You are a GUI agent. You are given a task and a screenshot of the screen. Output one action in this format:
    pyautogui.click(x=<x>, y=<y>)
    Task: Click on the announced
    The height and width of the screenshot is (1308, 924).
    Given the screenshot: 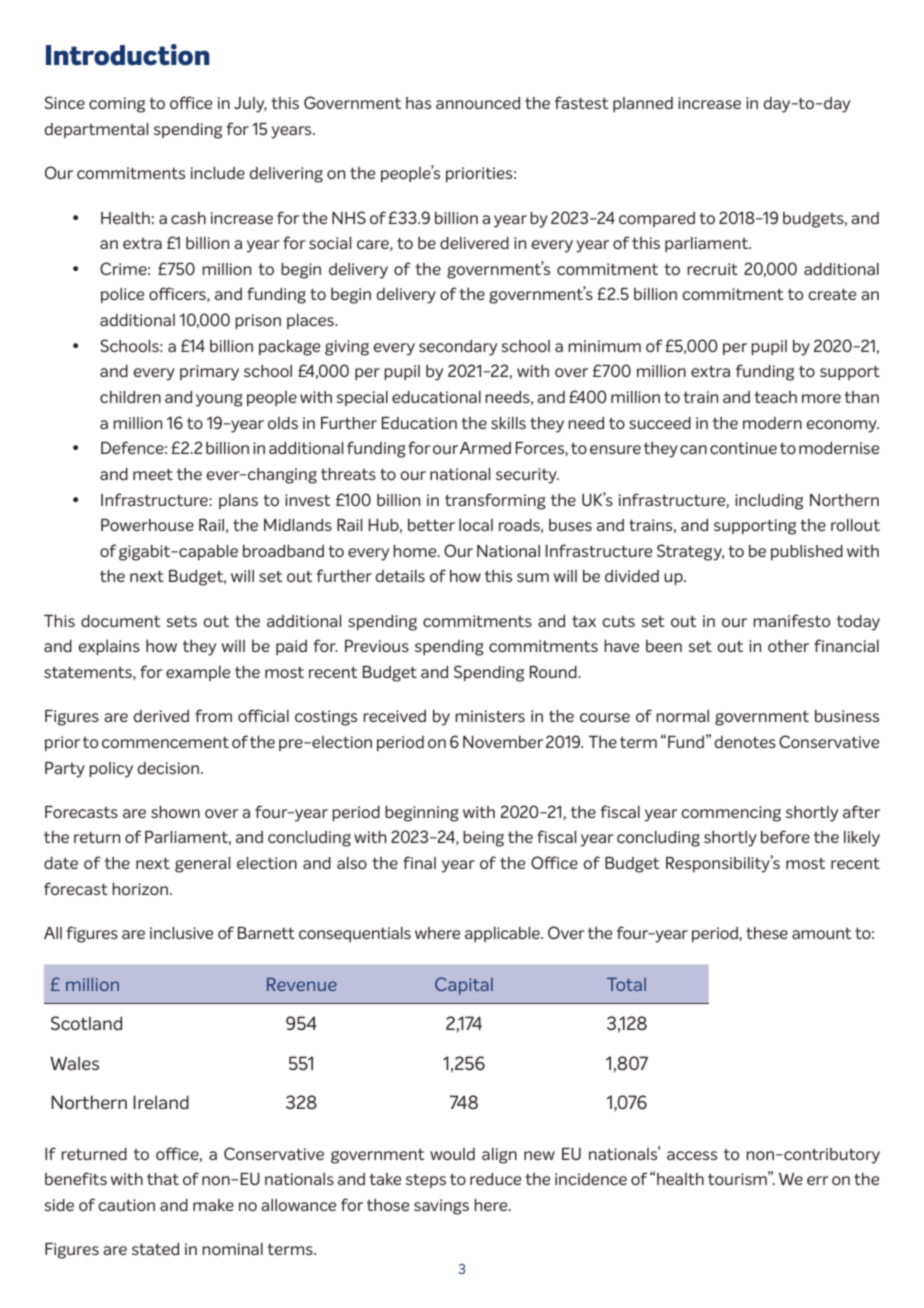 What is the action you would take?
    pyautogui.click(x=478, y=103)
